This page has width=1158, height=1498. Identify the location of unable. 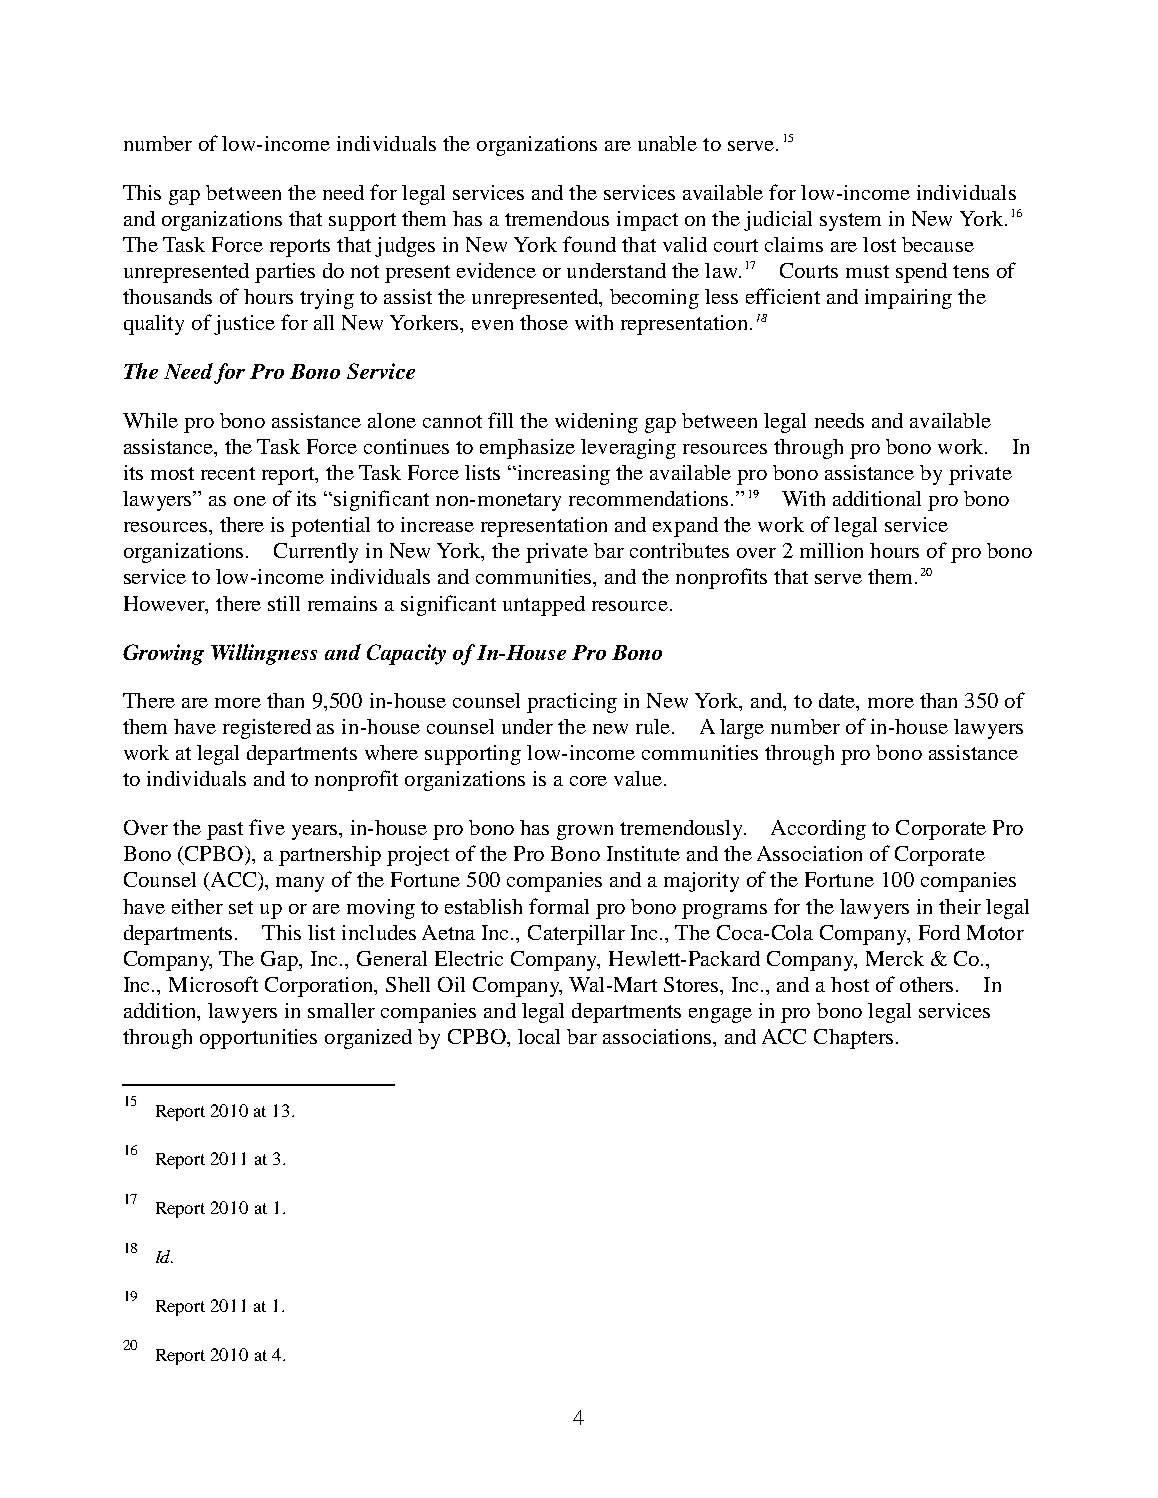
(667, 143).
